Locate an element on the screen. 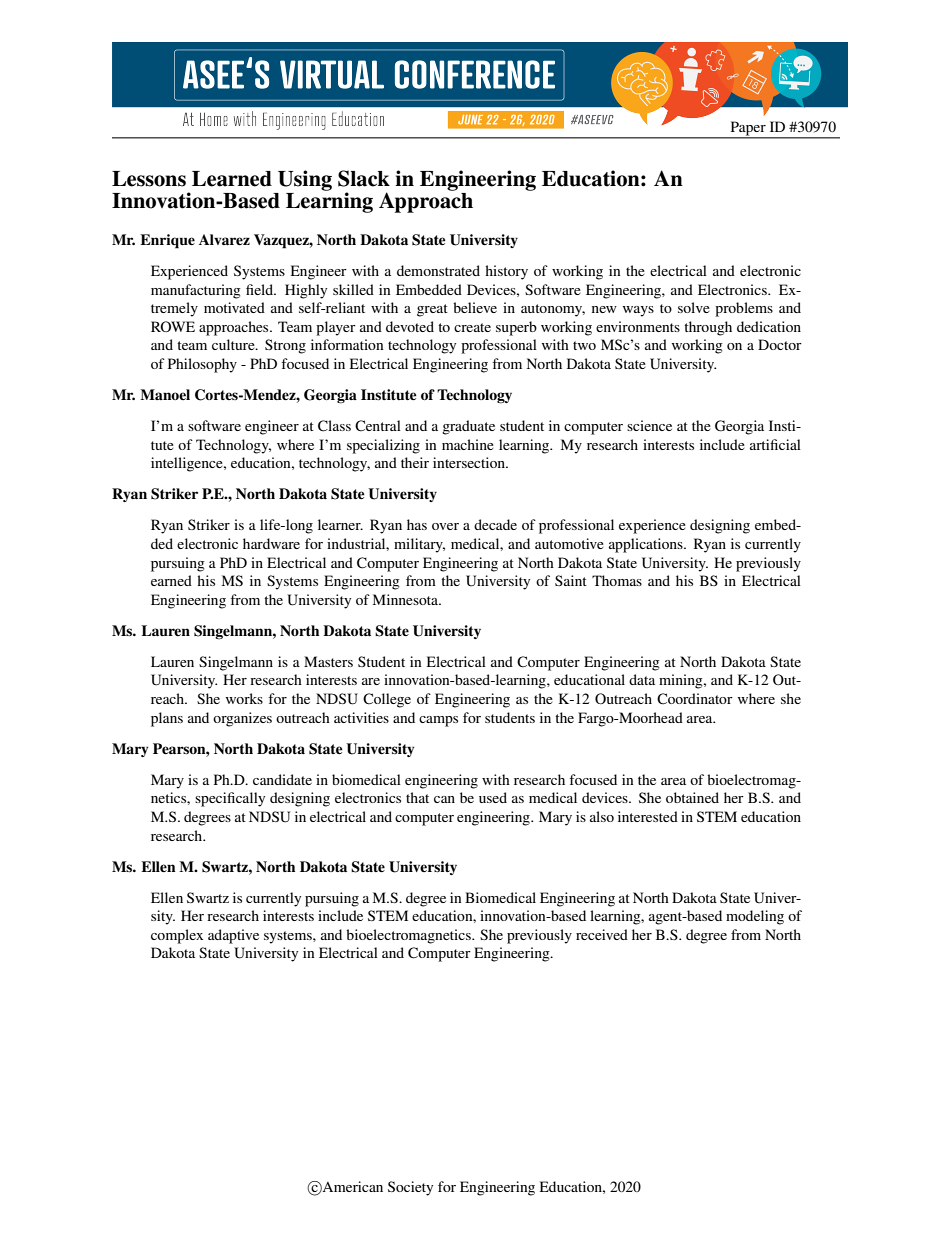 The image size is (952, 1233). received is located at coordinates (602, 934).
